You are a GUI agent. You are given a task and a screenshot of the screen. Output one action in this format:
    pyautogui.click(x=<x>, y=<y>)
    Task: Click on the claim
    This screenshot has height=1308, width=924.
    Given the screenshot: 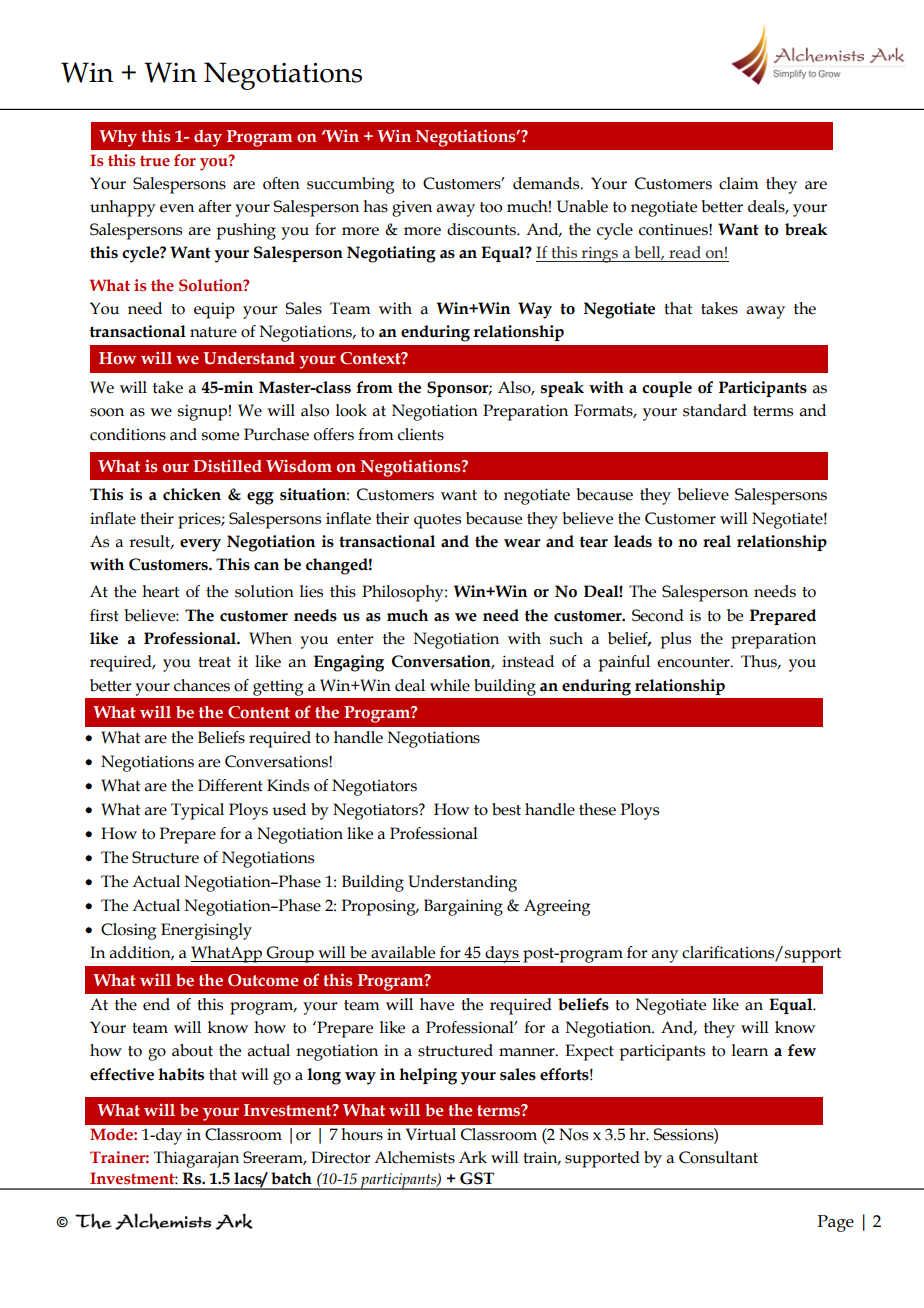 What is the action you would take?
    pyautogui.click(x=739, y=183)
